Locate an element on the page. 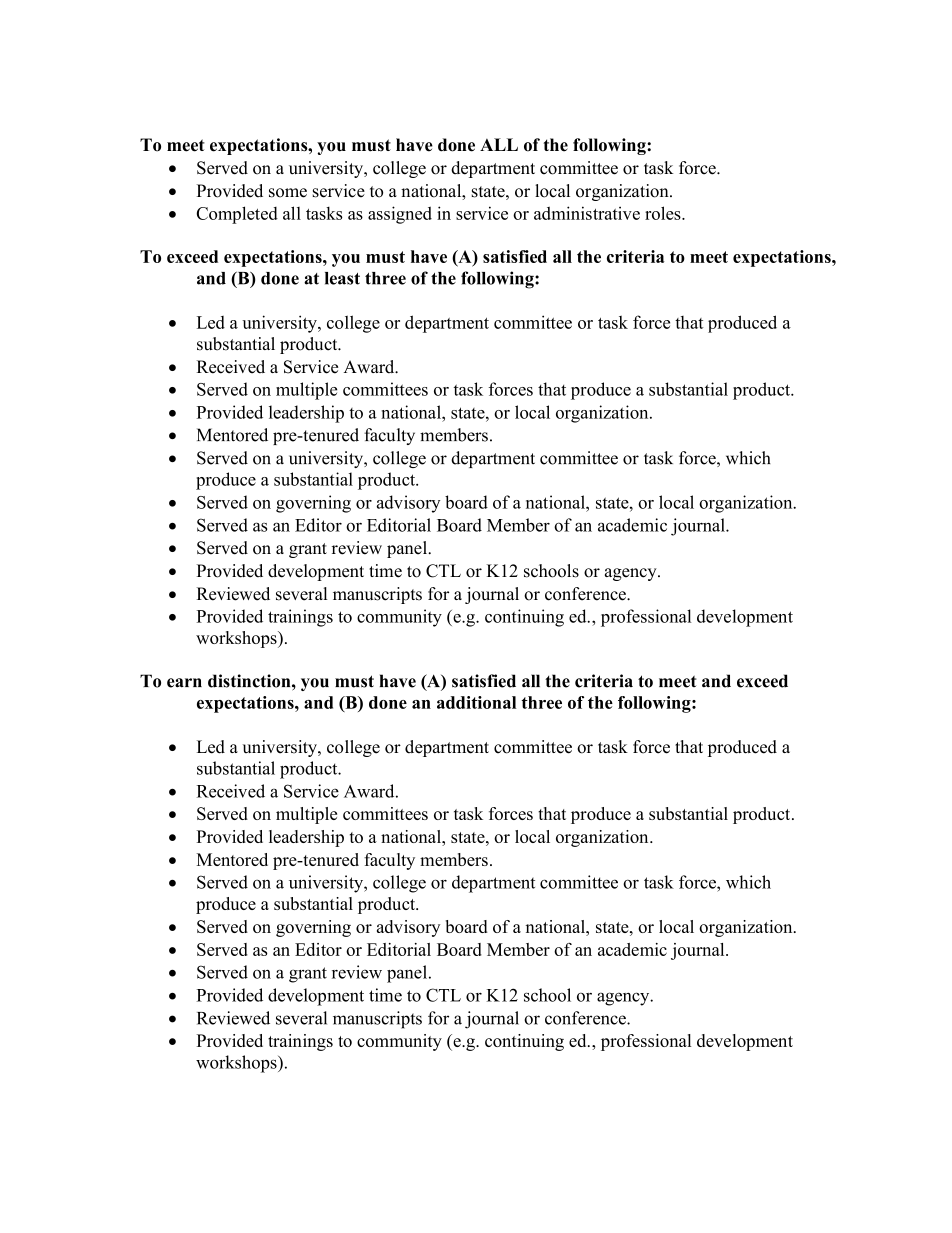 The height and width of the document is (1233, 952). earn is located at coordinates (184, 683).
